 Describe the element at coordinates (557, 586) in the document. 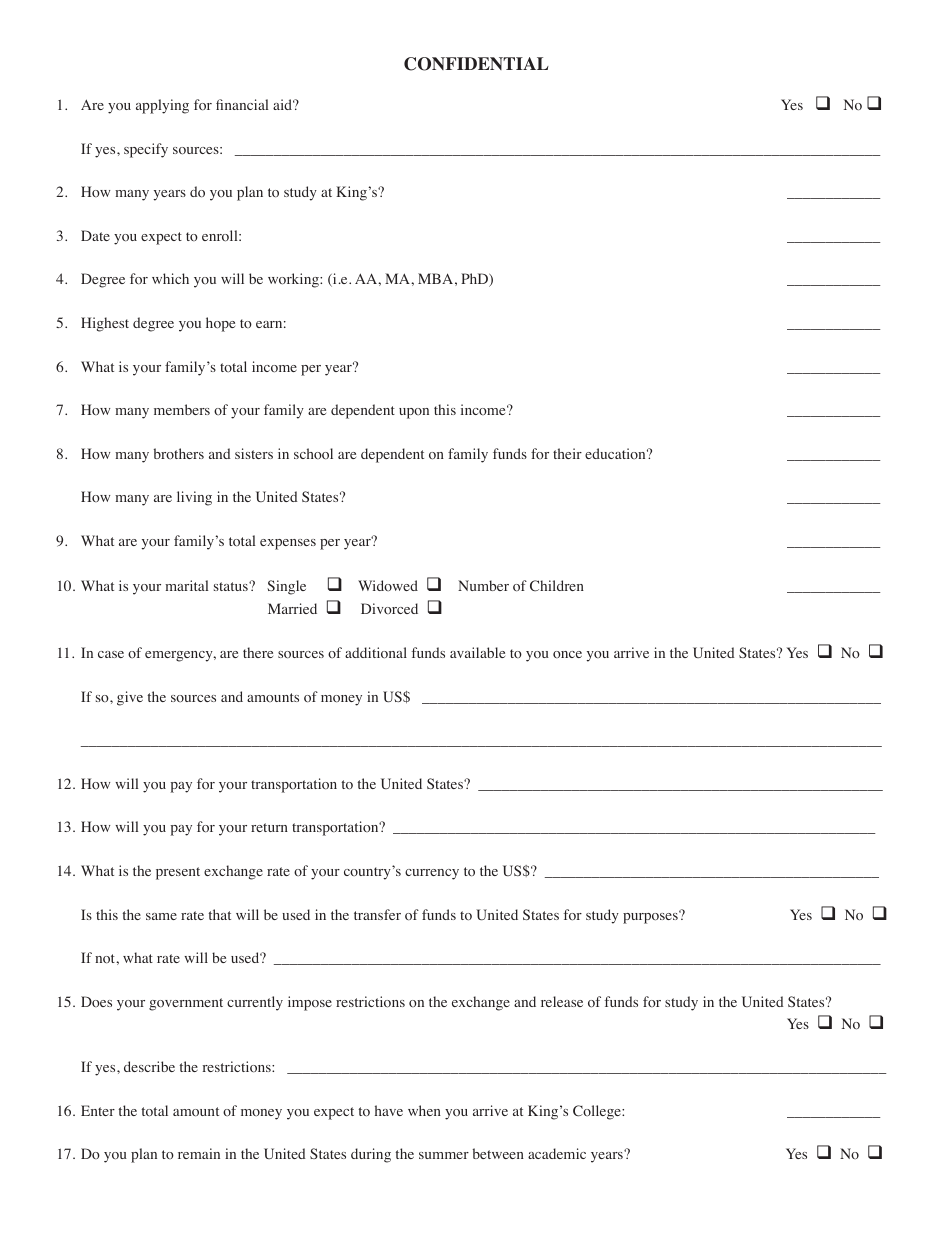

I see `Children` at that location.
